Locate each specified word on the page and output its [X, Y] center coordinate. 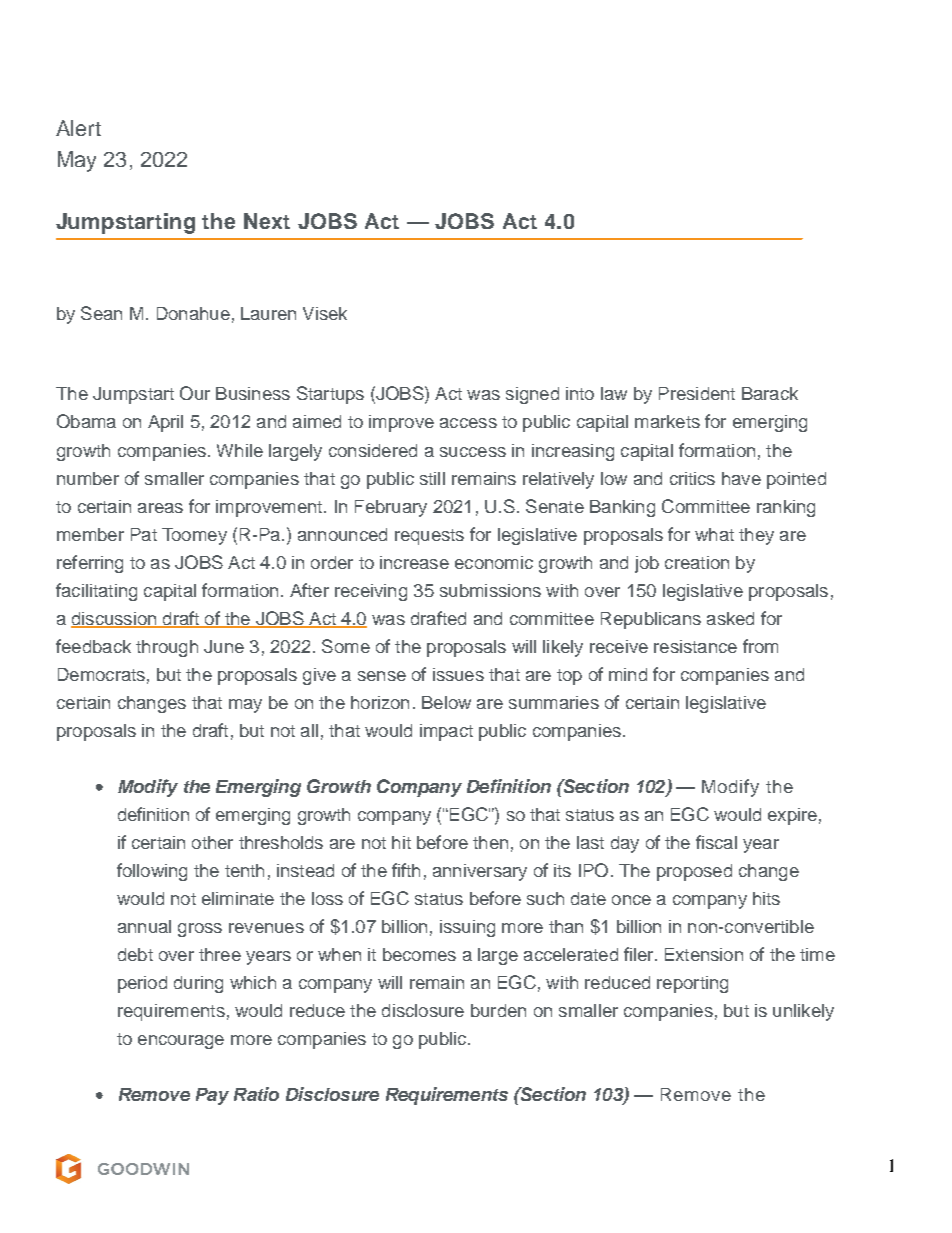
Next [267, 221]
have [741, 478]
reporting [692, 984]
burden [498, 1010]
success [473, 452]
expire [792, 816]
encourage [181, 1042]
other [212, 842]
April [165, 423]
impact [446, 732]
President [697, 393]
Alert [78, 128]
